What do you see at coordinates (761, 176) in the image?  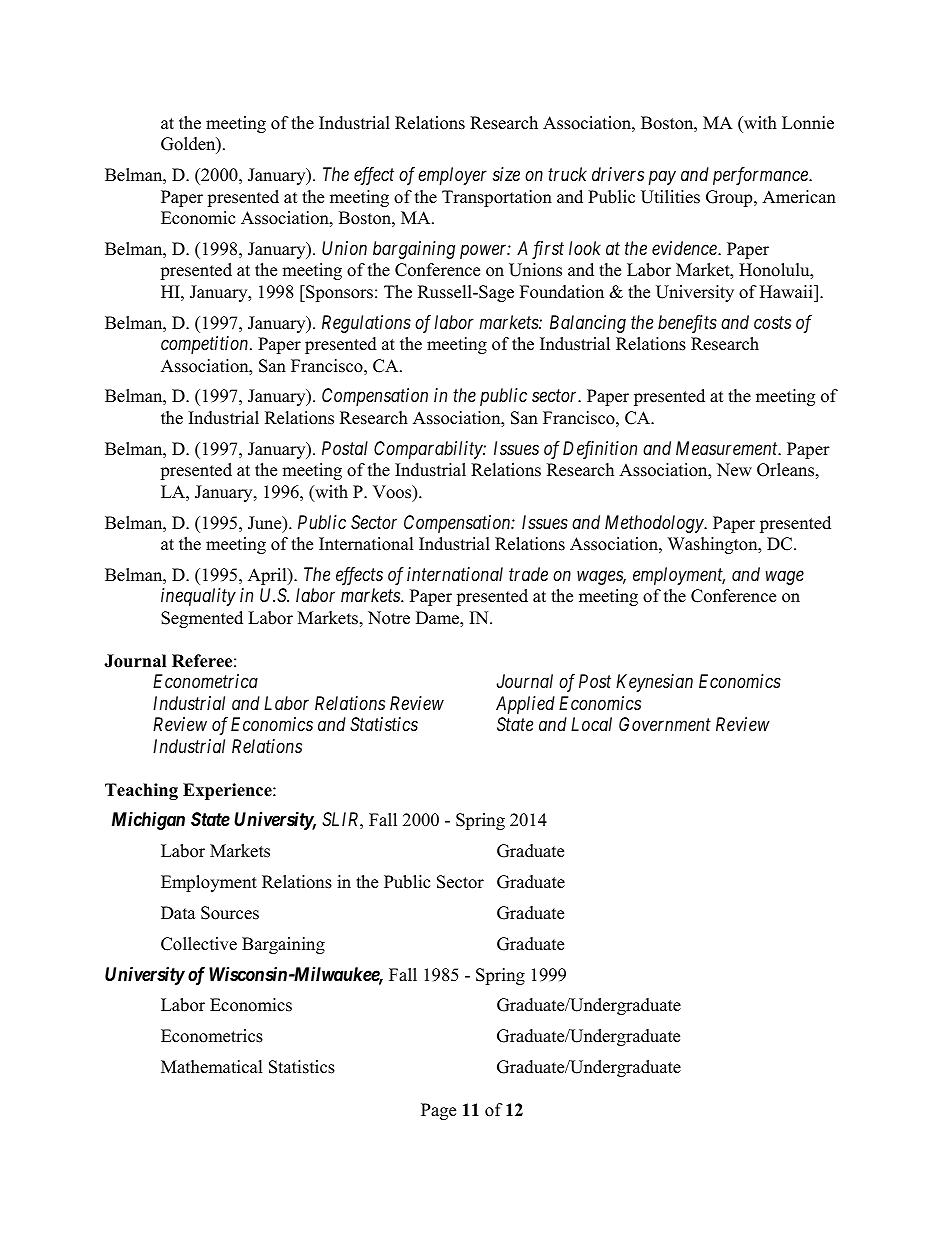 I see `performance` at bounding box center [761, 176].
